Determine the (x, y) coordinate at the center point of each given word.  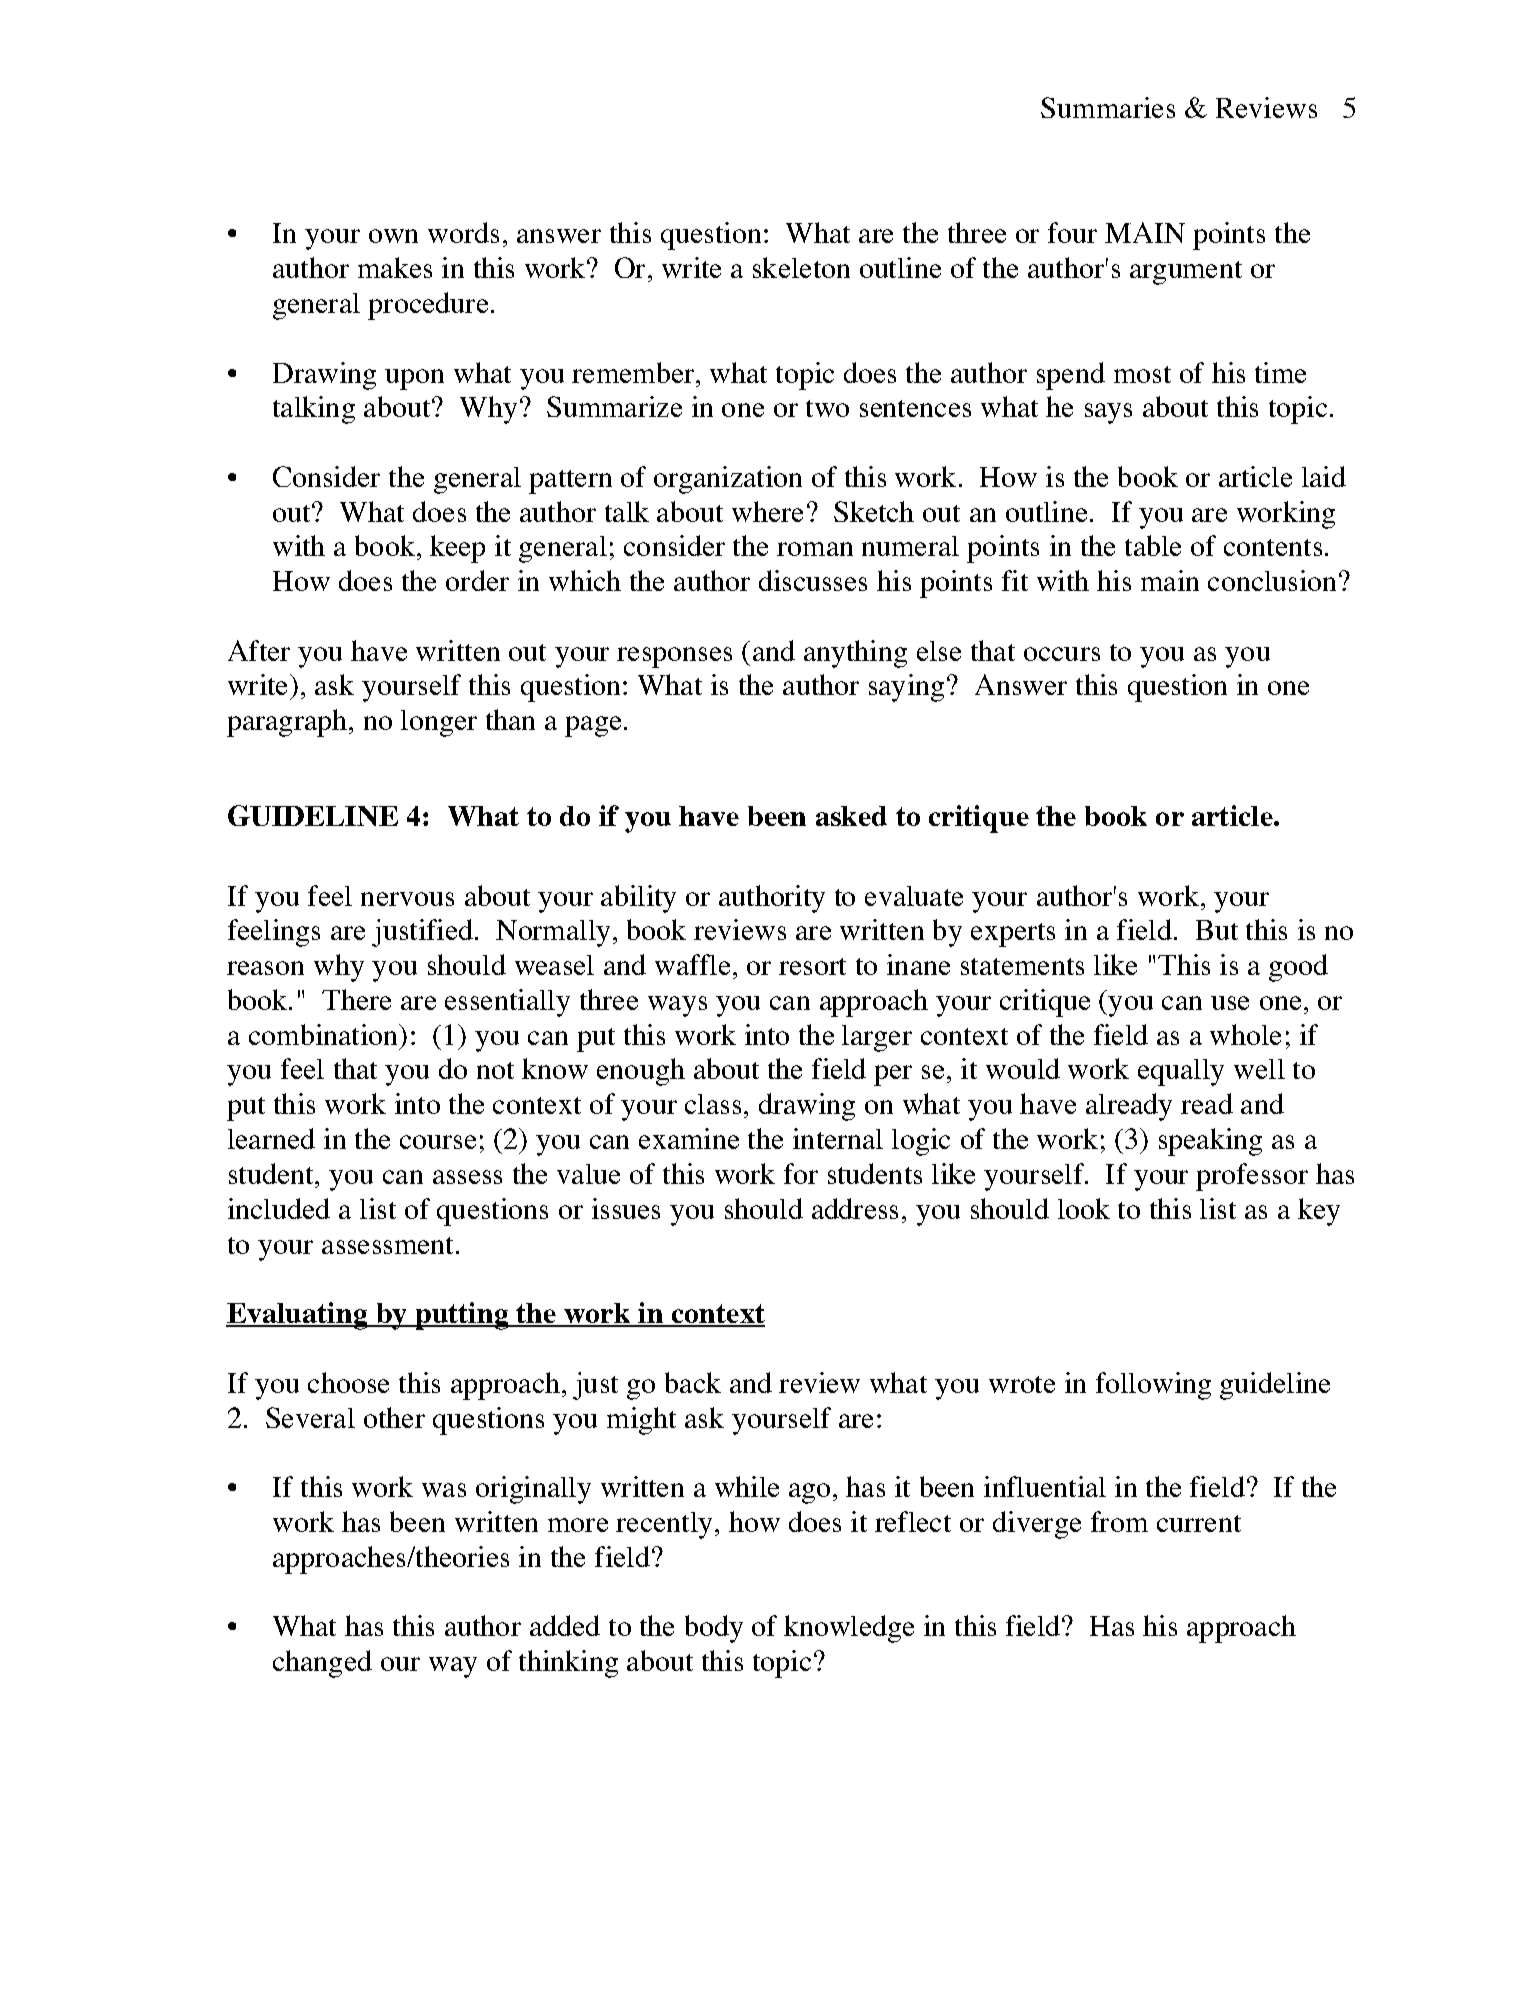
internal (838, 1138)
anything (855, 654)
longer (439, 723)
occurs (1062, 654)
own (393, 236)
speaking (1210, 1142)
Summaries (1108, 107)
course (438, 1142)
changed (322, 1664)
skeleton (801, 267)
